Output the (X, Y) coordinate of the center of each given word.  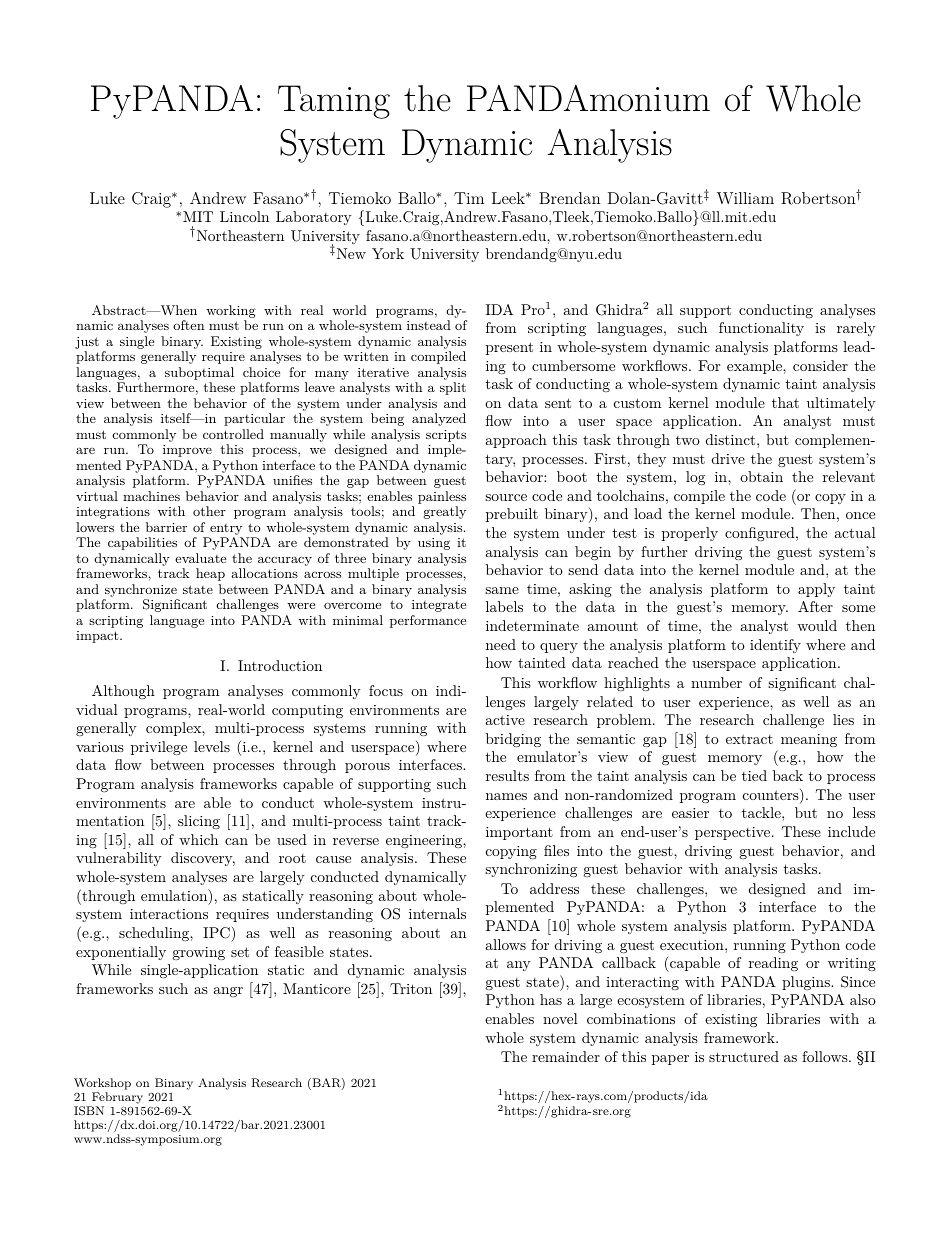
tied (754, 775)
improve (187, 451)
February (116, 1099)
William (745, 198)
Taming (334, 102)
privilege (159, 748)
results (507, 775)
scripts (446, 436)
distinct (732, 439)
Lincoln (244, 216)
